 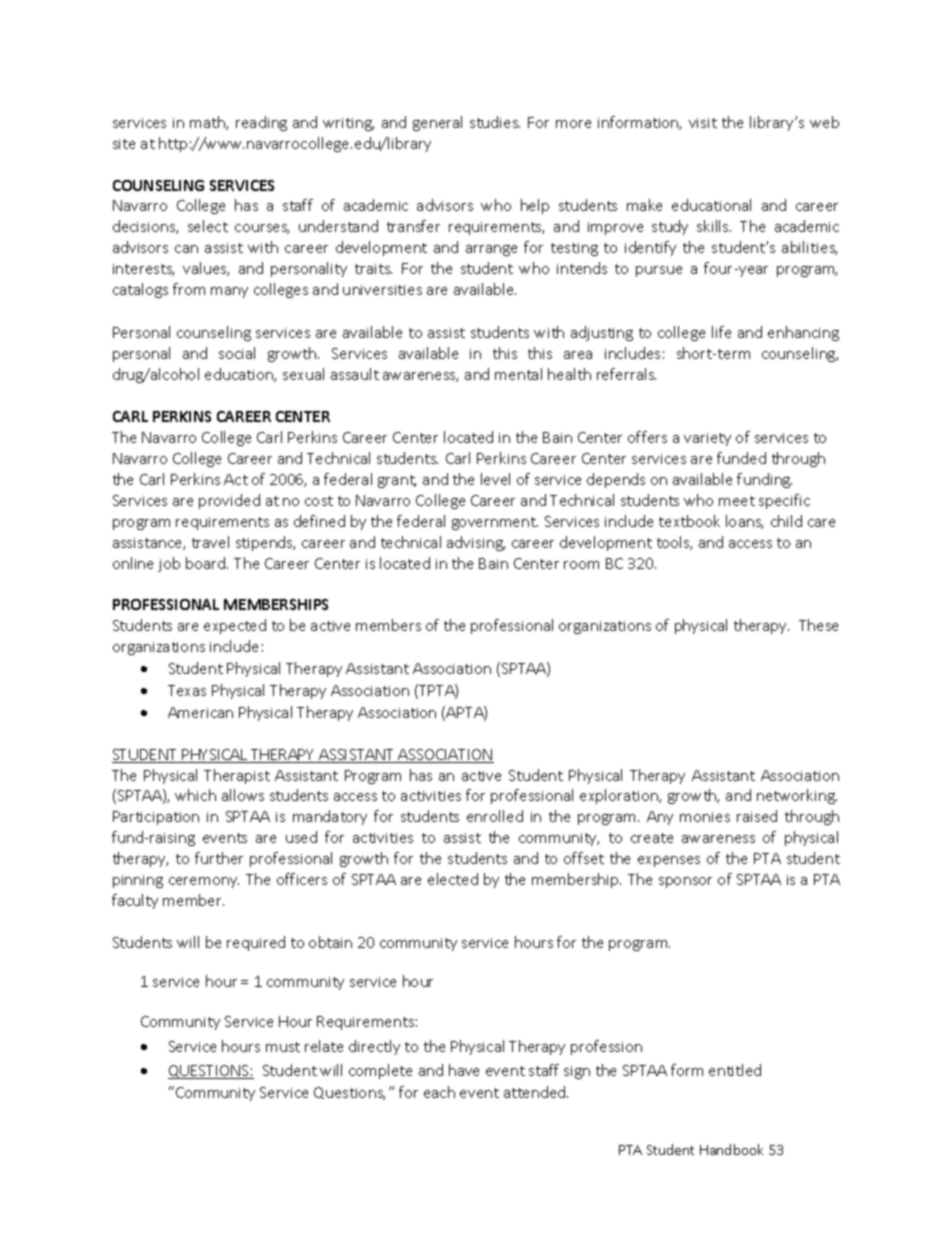 What do you see at coordinates (685, 882) in the document?
I see `sponsor` at bounding box center [685, 882].
